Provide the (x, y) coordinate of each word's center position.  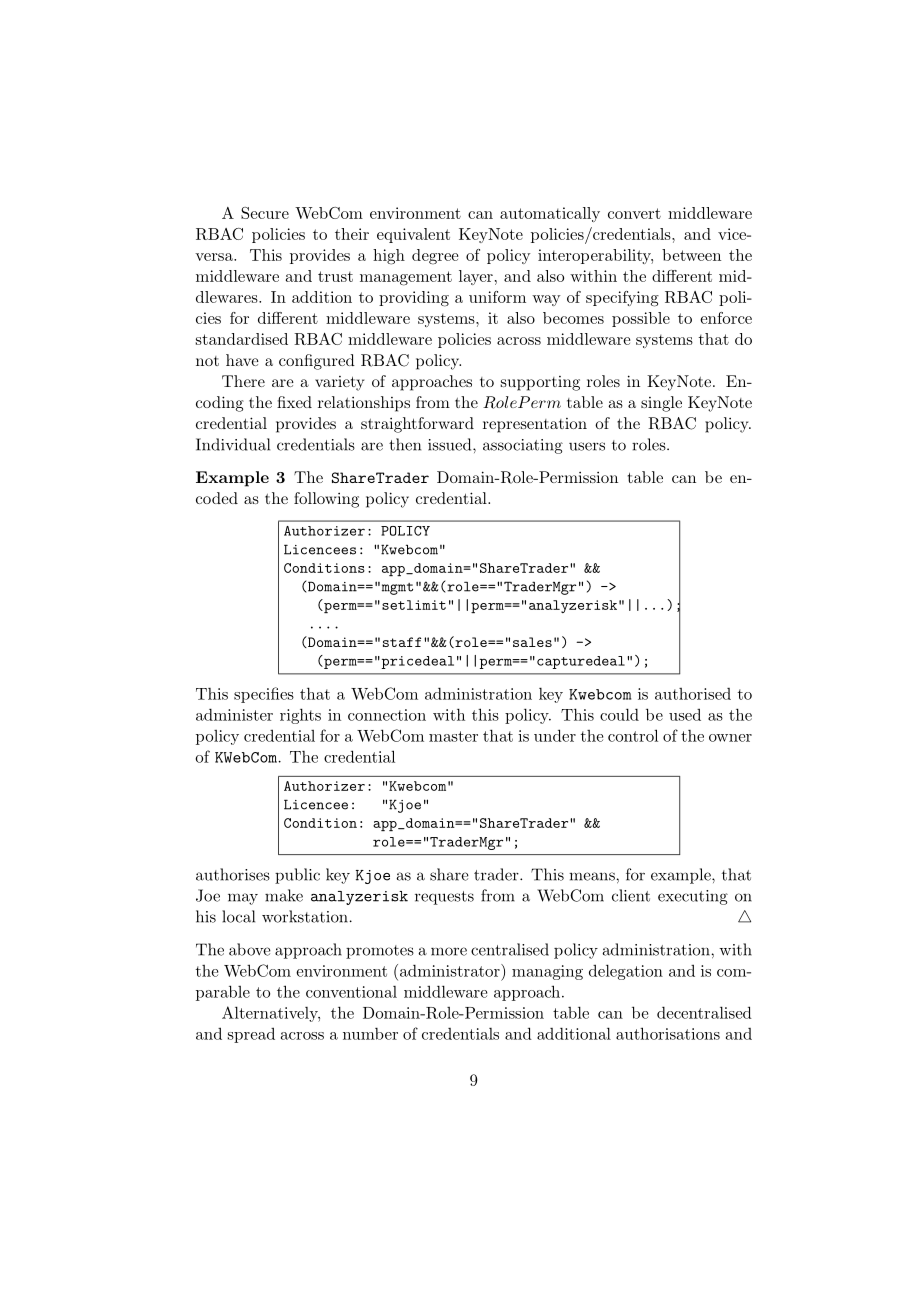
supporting (540, 383)
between (691, 255)
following (326, 500)
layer (476, 277)
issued (451, 444)
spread (251, 1035)
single (661, 404)
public (297, 876)
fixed (294, 402)
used (685, 714)
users (587, 446)
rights (300, 716)
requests (444, 898)
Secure (265, 213)
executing (693, 897)
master (453, 736)
